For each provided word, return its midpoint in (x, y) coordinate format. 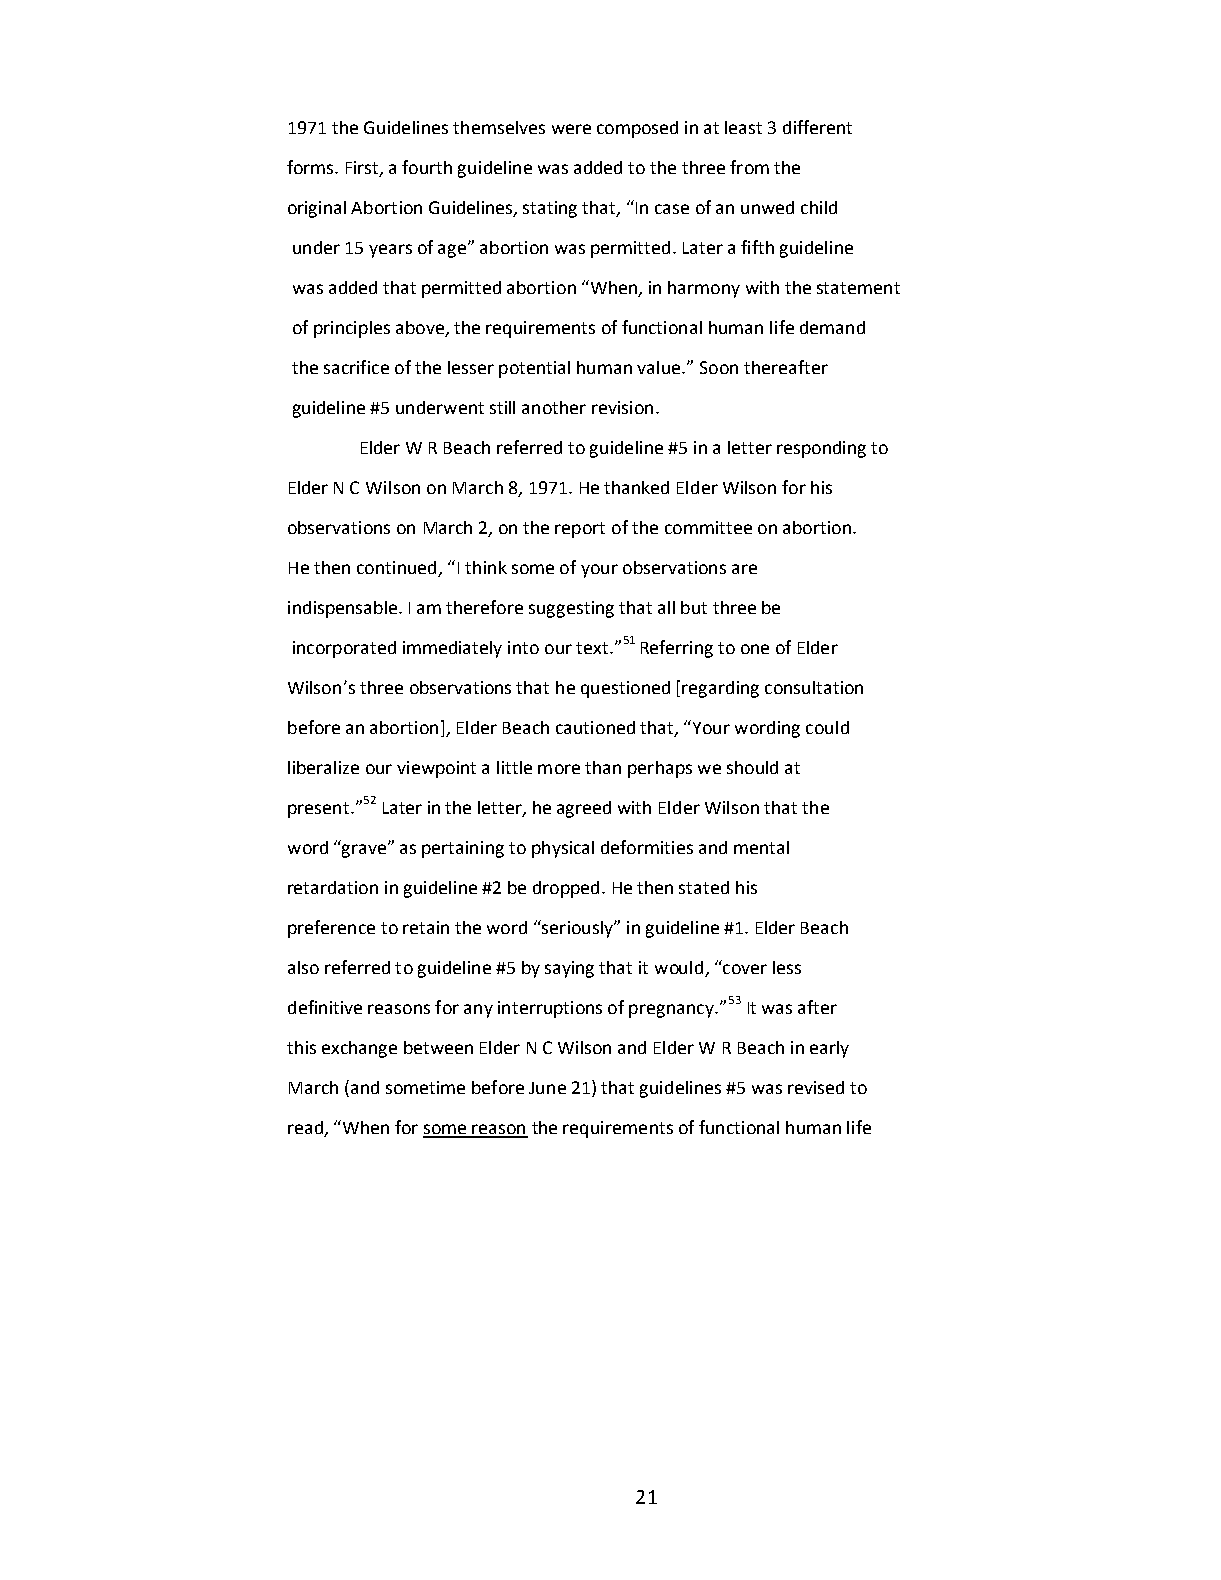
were (571, 129)
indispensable (344, 609)
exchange (359, 1049)
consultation (814, 687)
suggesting (571, 609)
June (547, 1088)
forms (311, 167)
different (817, 127)
